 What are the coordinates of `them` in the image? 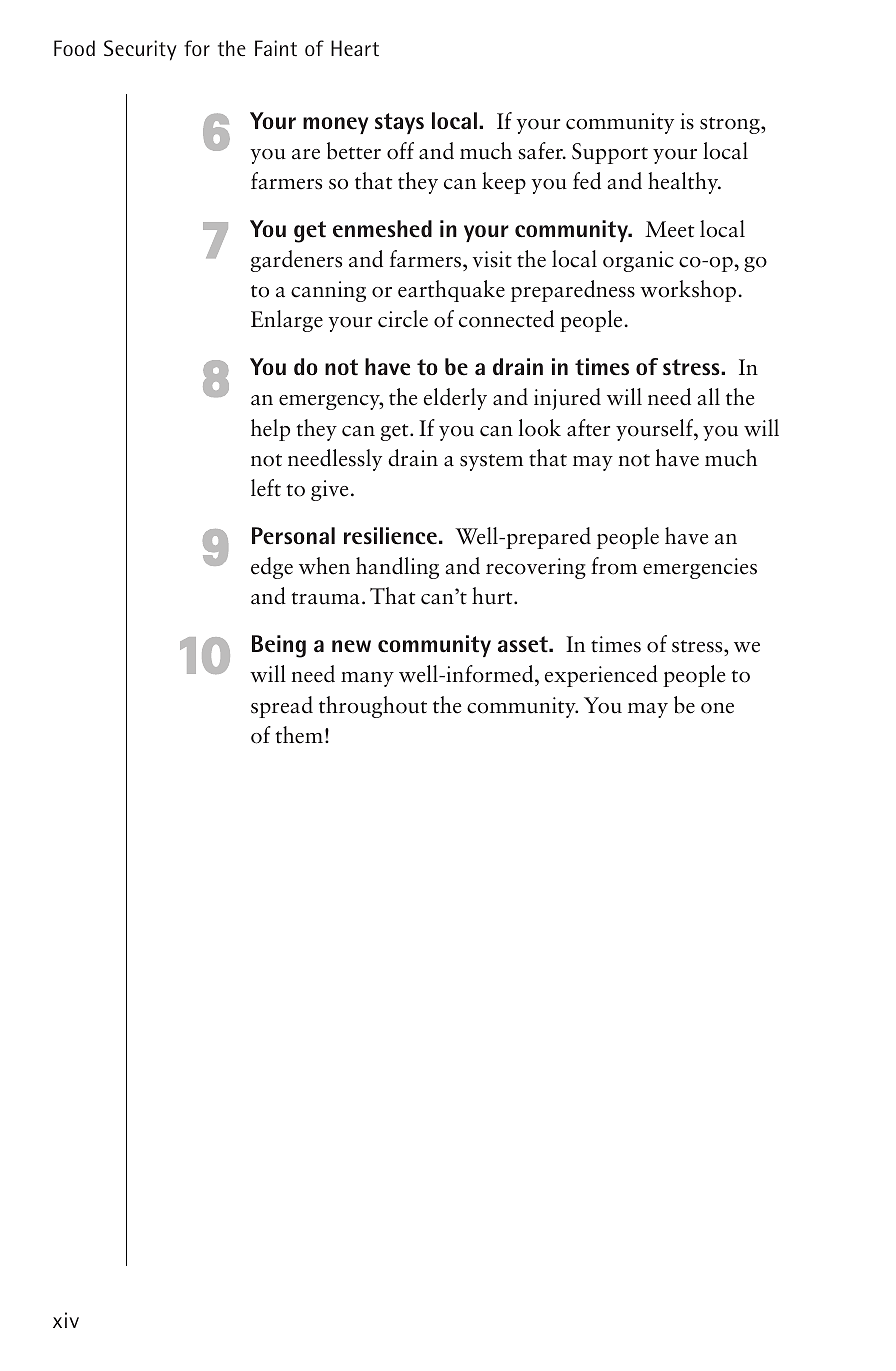 It's located at (299, 735).
